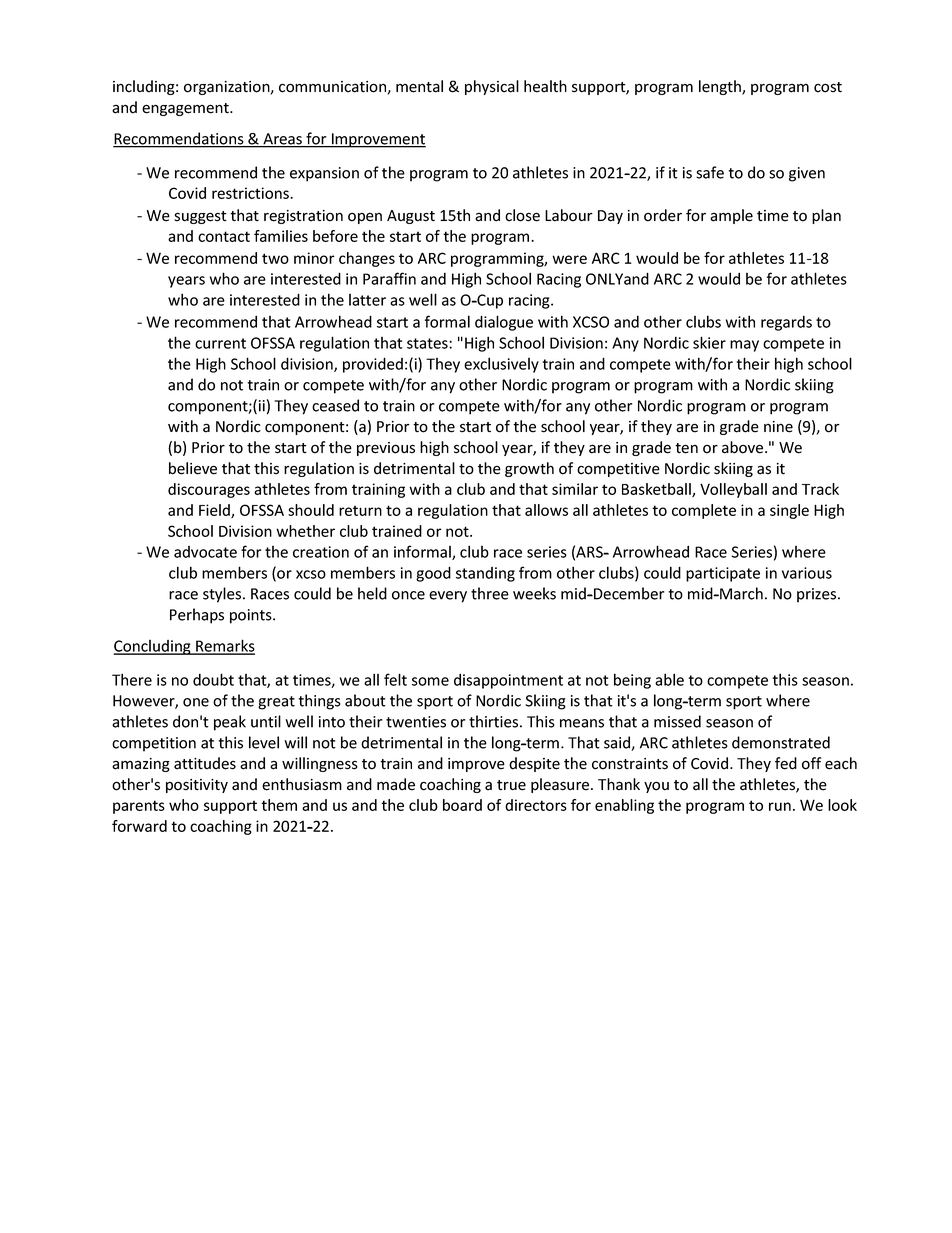 Image resolution: width=952 pixels, height=1233 pixels. Describe the element at coordinates (186, 109) in the screenshot. I see `engagement` at that location.
